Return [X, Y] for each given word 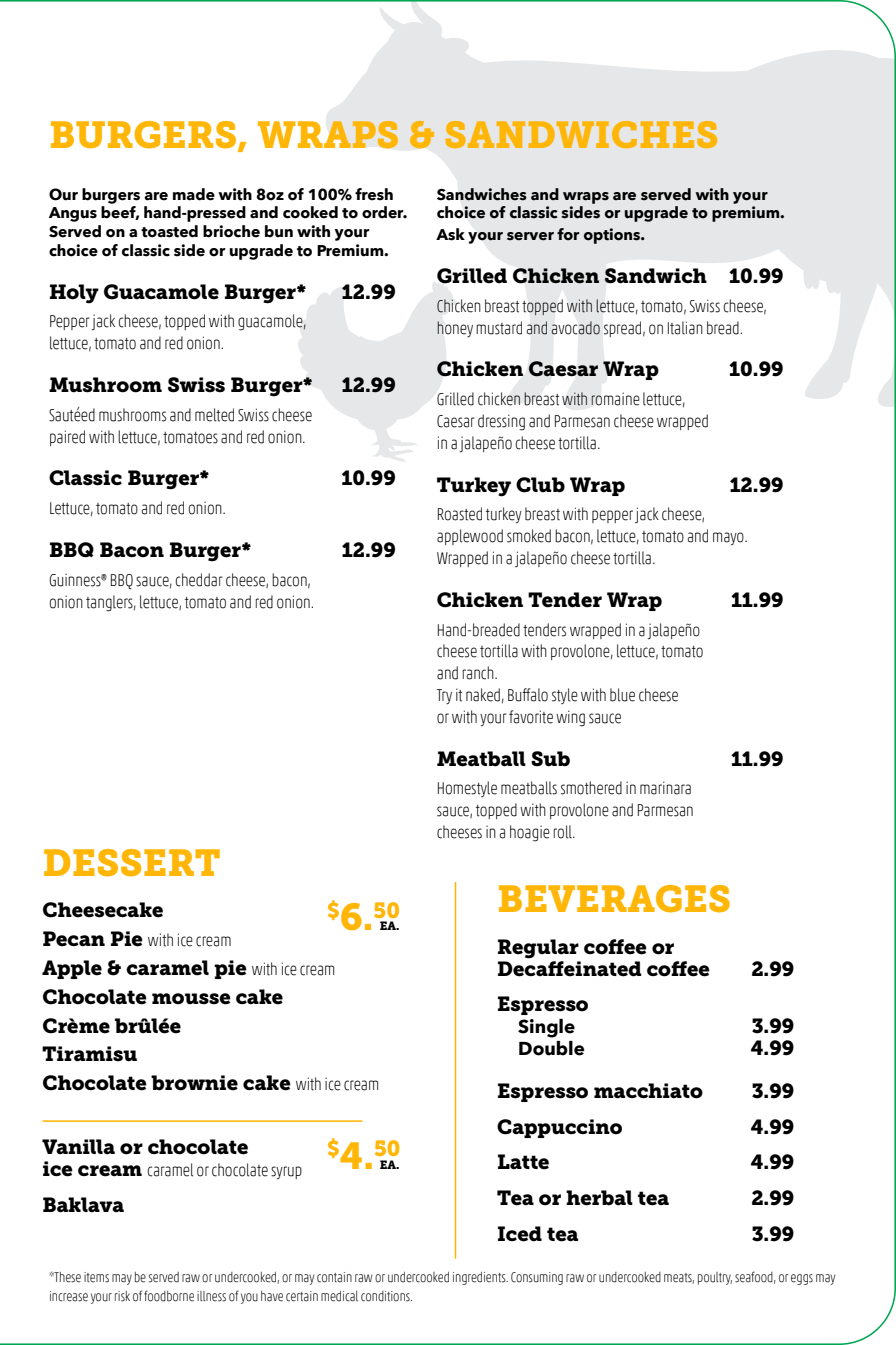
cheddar [199, 580]
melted [214, 415]
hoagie [530, 833]
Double [552, 1048]
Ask [450, 234]
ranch [479, 673]
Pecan [74, 939]
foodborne [169, 1296]
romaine [615, 399]
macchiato [648, 1091]
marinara [665, 788]
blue [622, 695]
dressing [501, 422]
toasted [169, 231]
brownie [194, 1083]
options [613, 236]
